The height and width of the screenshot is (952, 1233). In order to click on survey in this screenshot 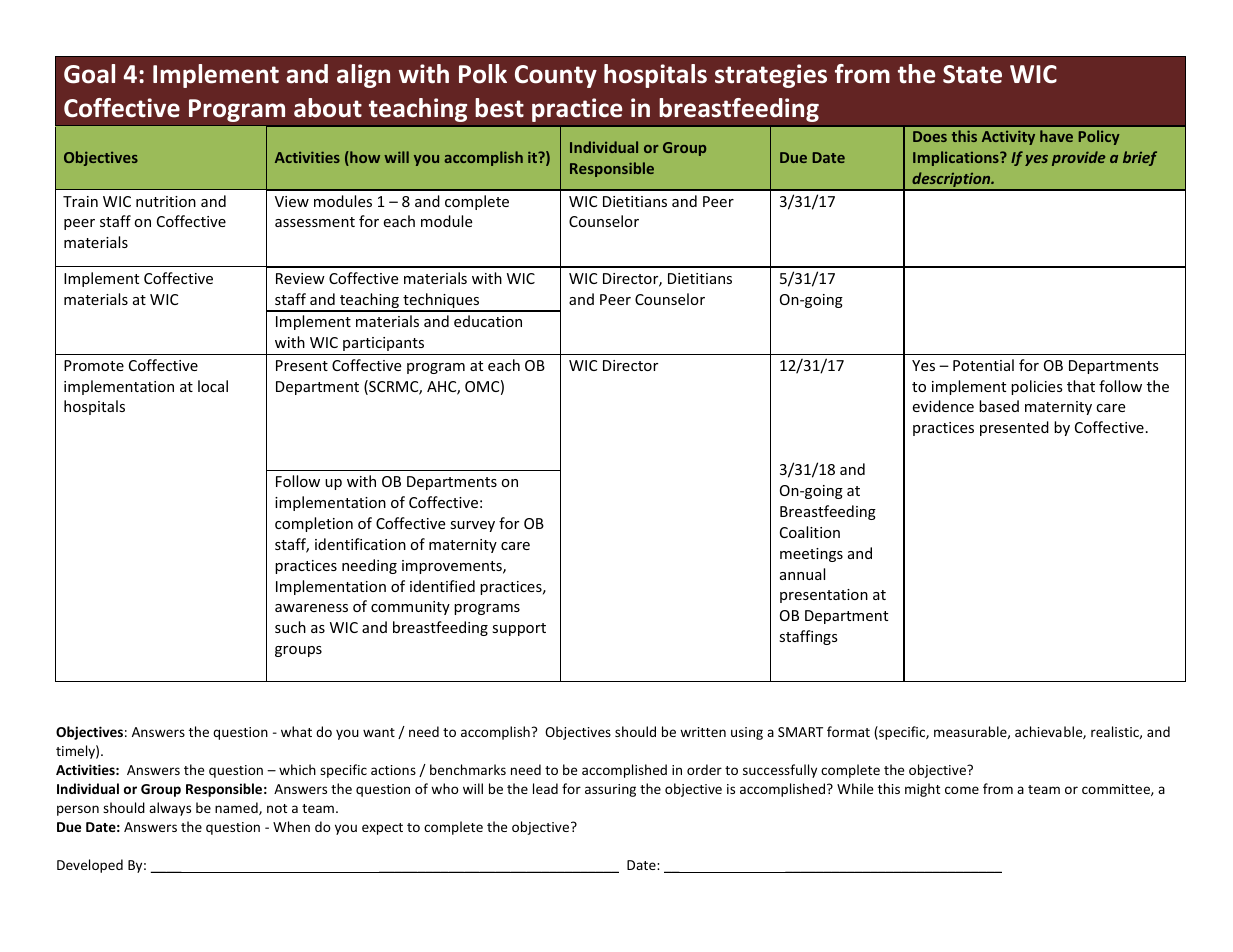, I will do `click(472, 526)`.
